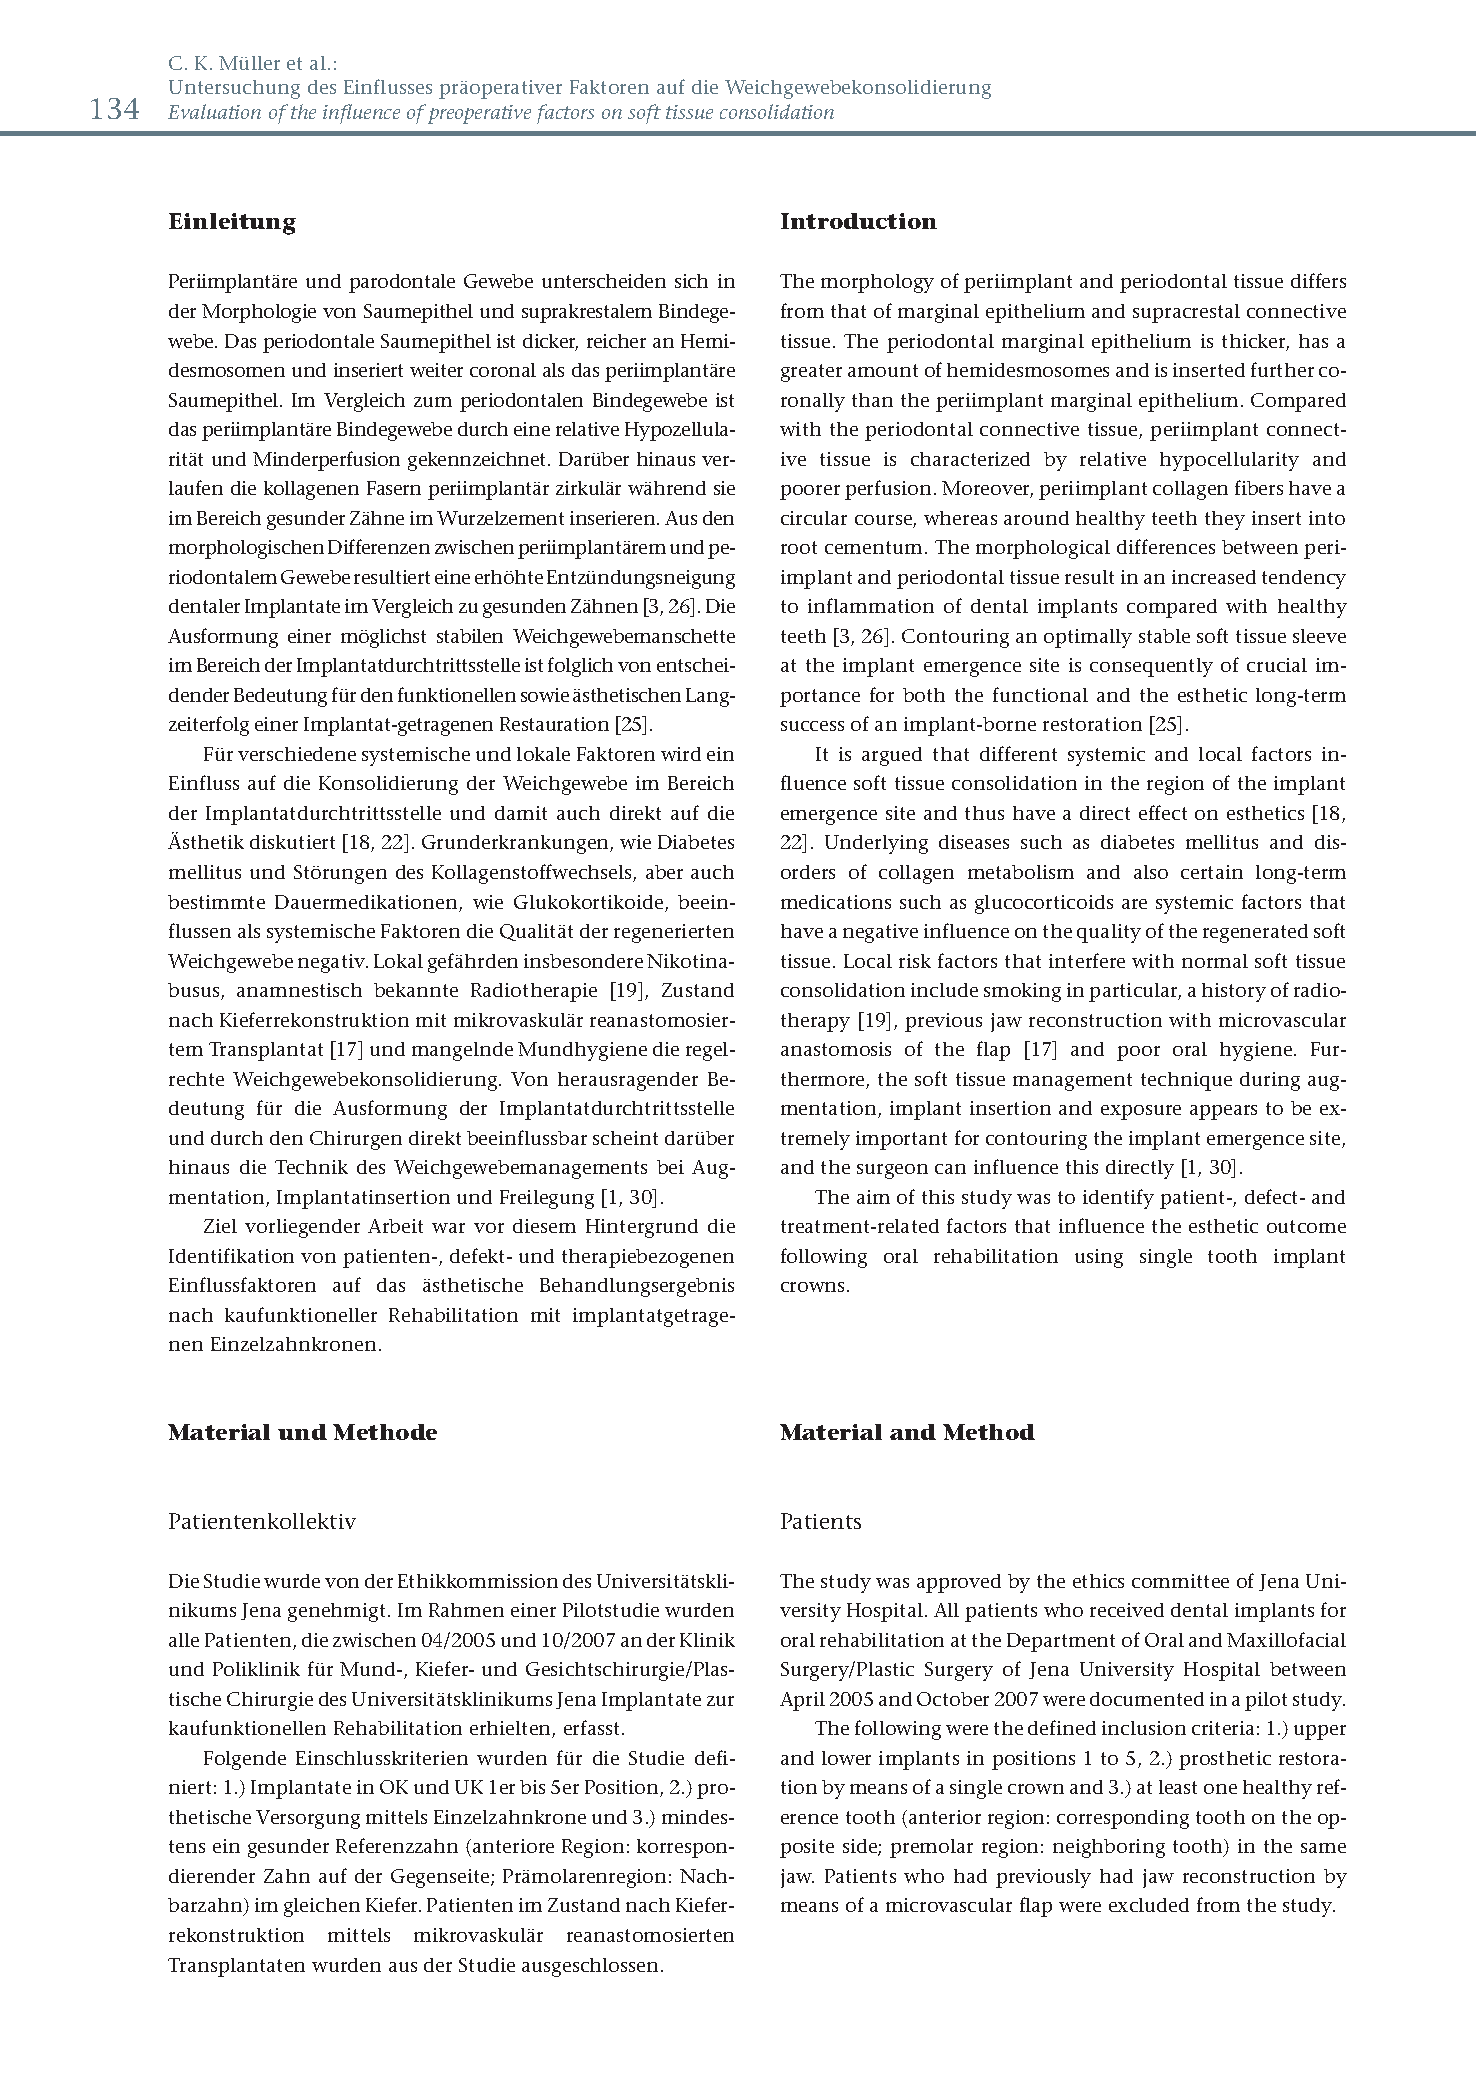 This page has width=1476, height=2088. What do you see at coordinates (1151, 667) in the page?
I see `consequently` at bounding box center [1151, 667].
